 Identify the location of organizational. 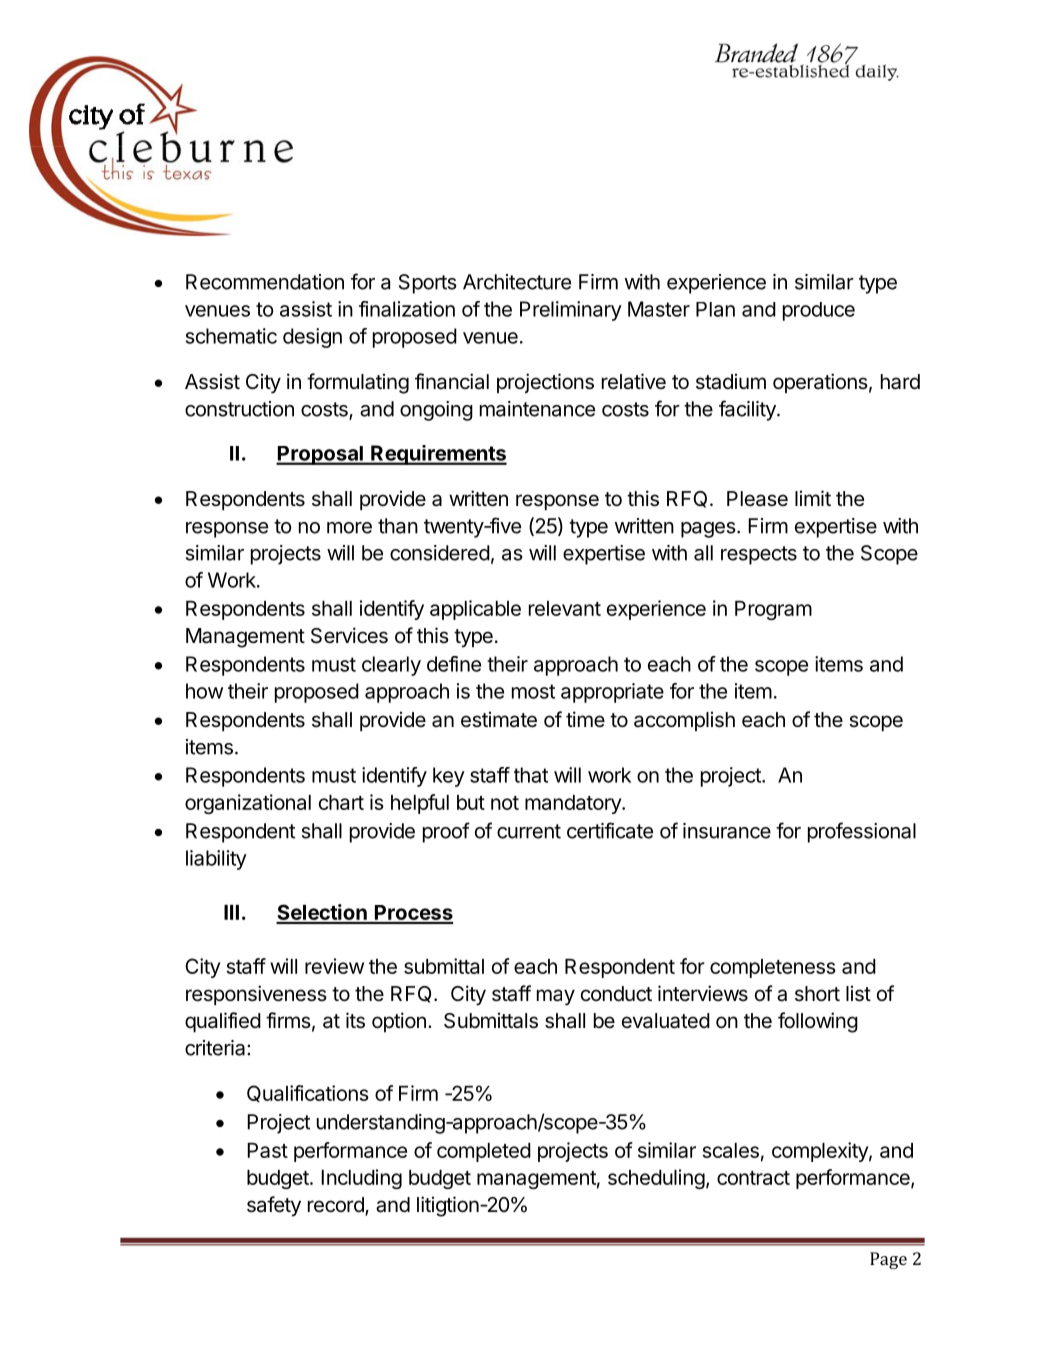
(248, 804).
